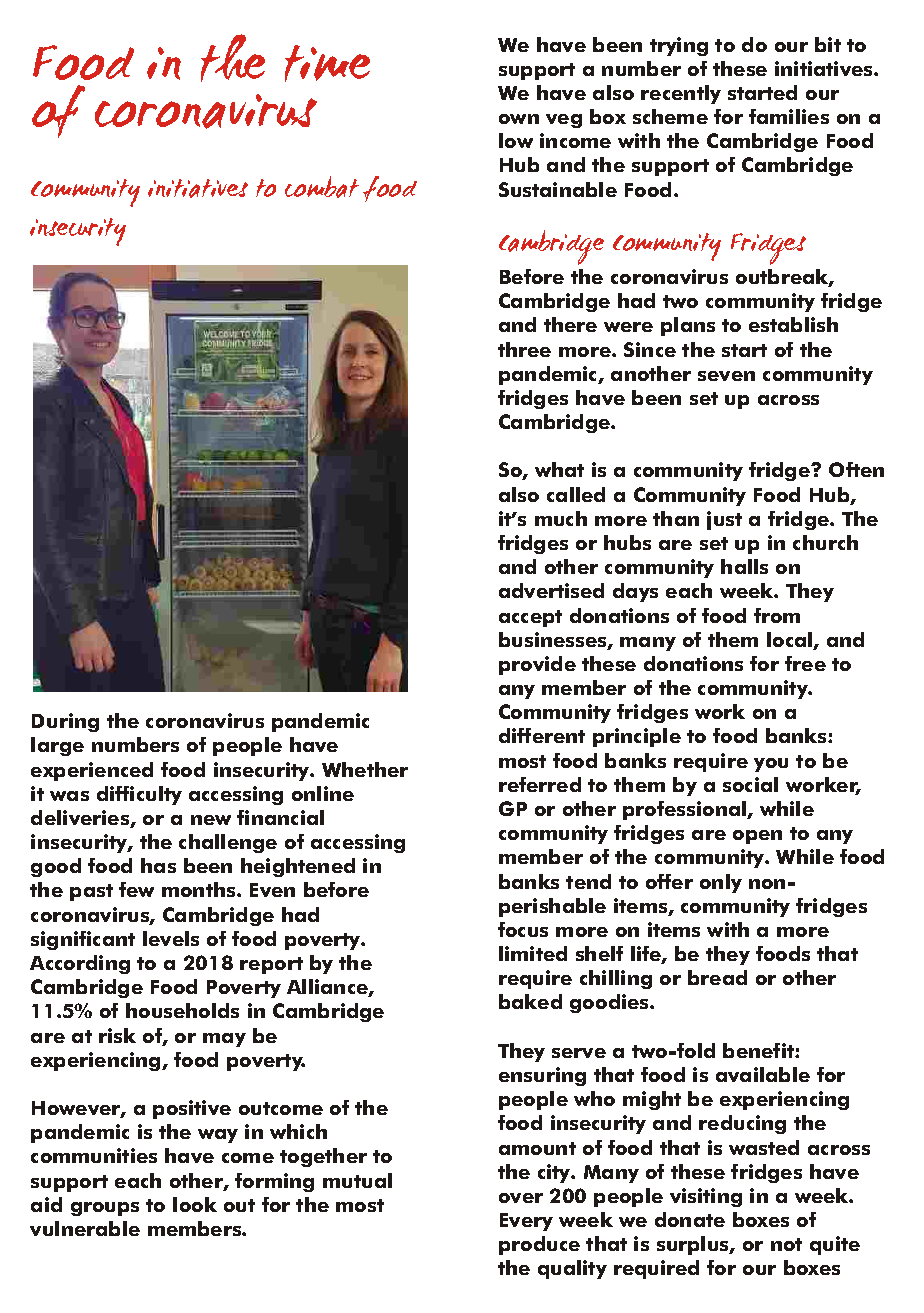 This document has width=924, height=1313. I want to click on difficulty, so click(139, 795).
